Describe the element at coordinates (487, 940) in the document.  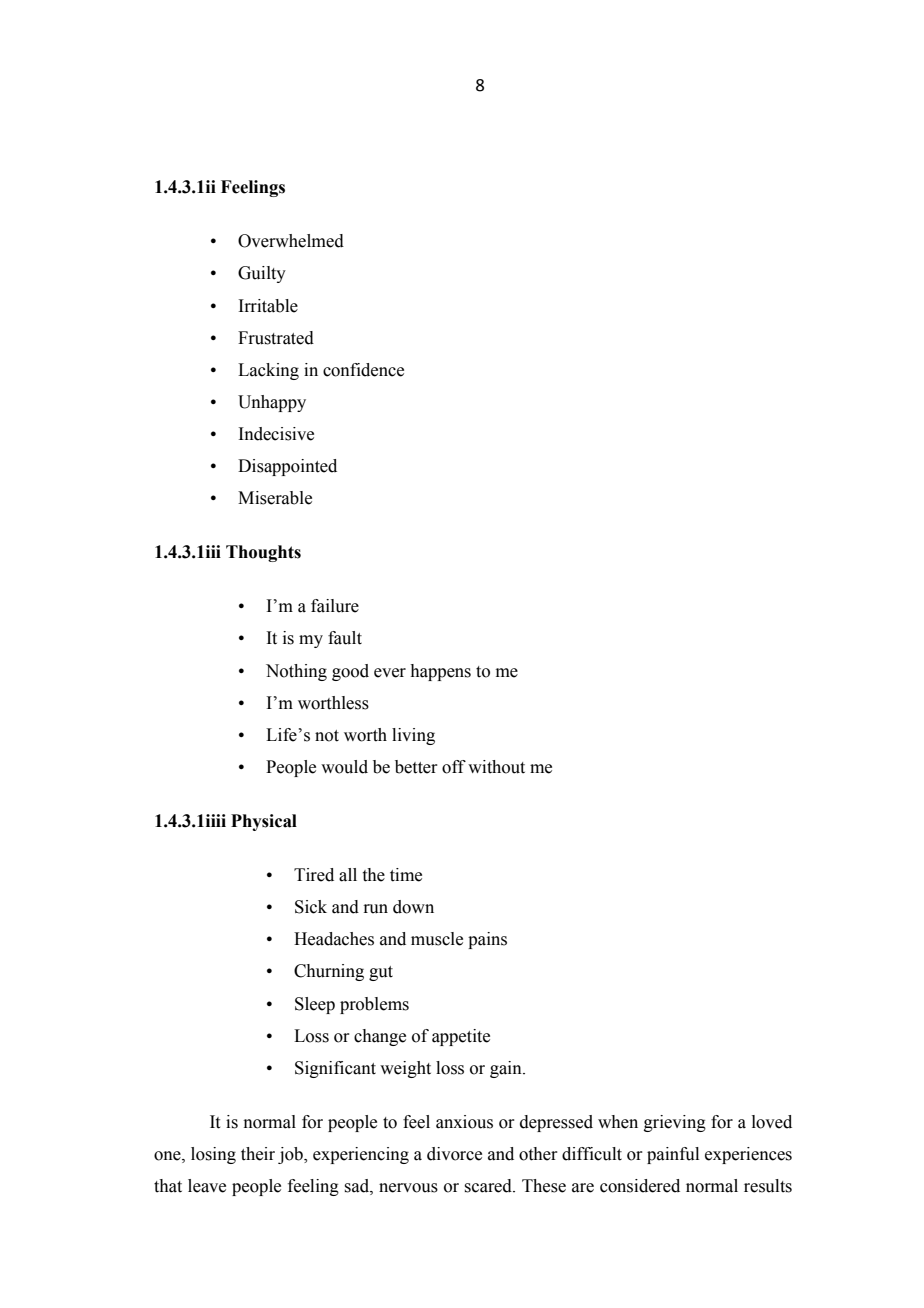
I see `pains` at that location.
